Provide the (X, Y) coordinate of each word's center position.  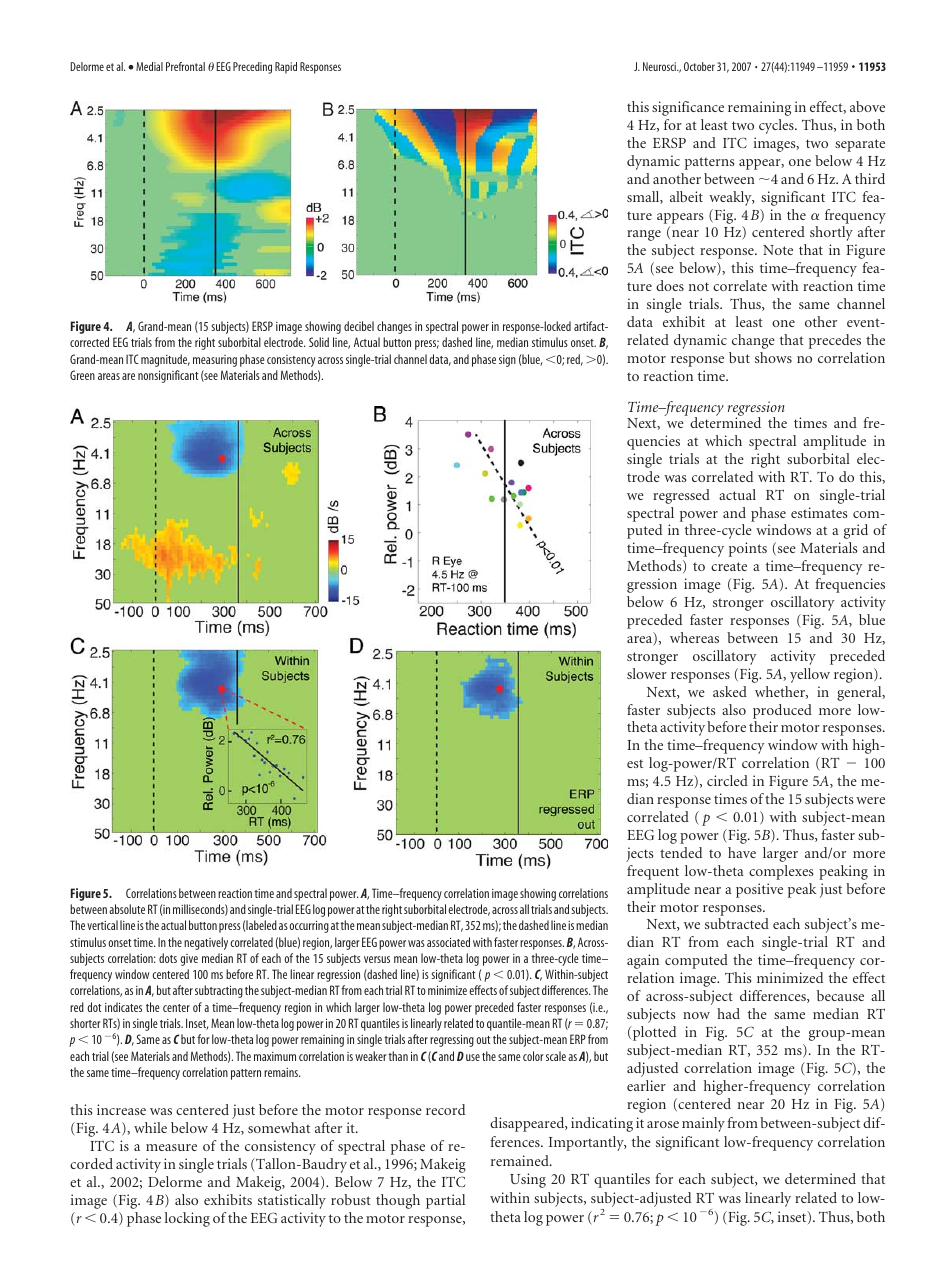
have (742, 852)
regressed (681, 496)
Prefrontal (185, 66)
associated (448, 942)
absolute (127, 909)
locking (187, 1219)
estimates (819, 512)
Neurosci (661, 66)
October (699, 66)
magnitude (165, 360)
